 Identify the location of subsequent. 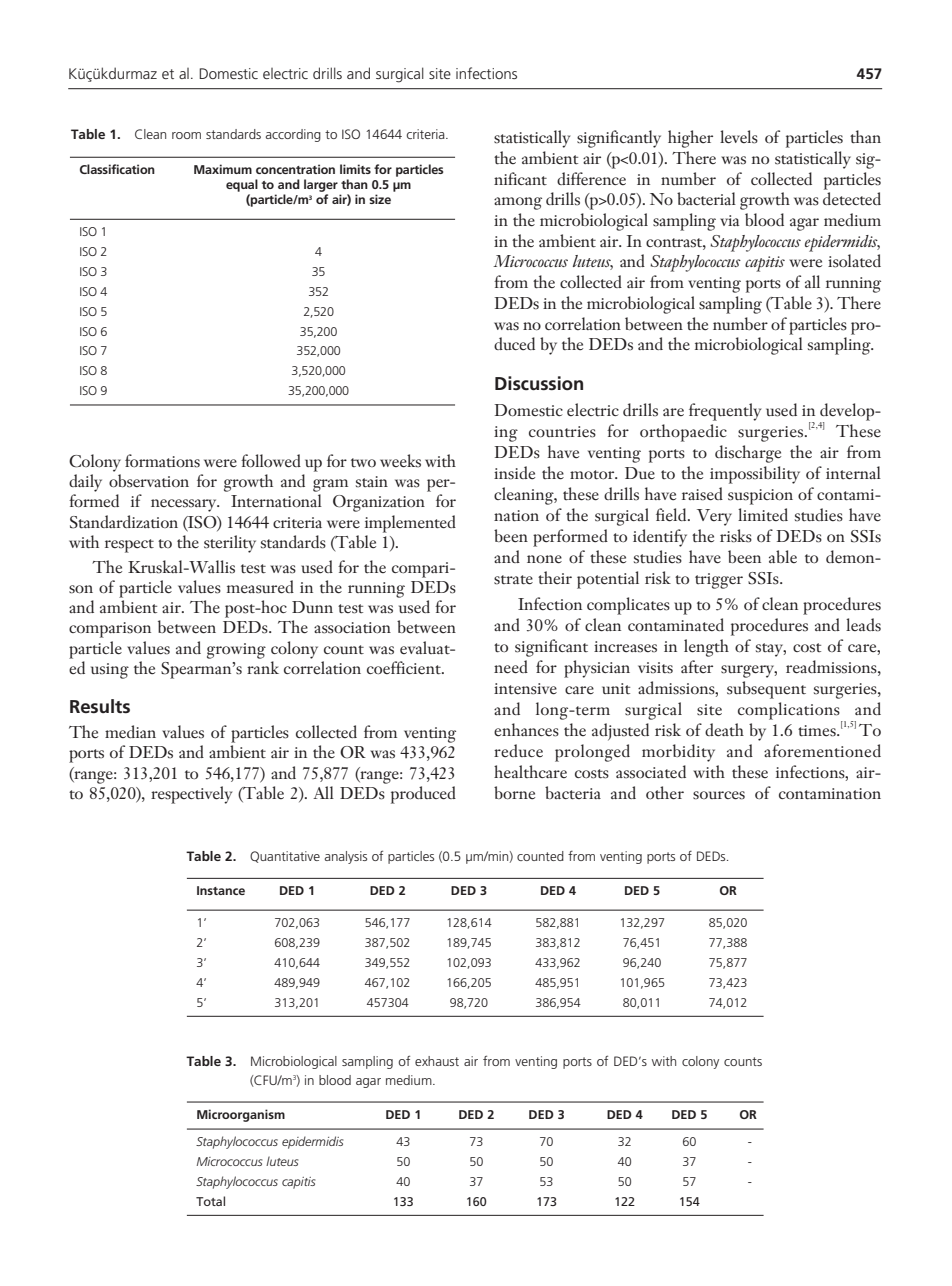
(766, 690).
